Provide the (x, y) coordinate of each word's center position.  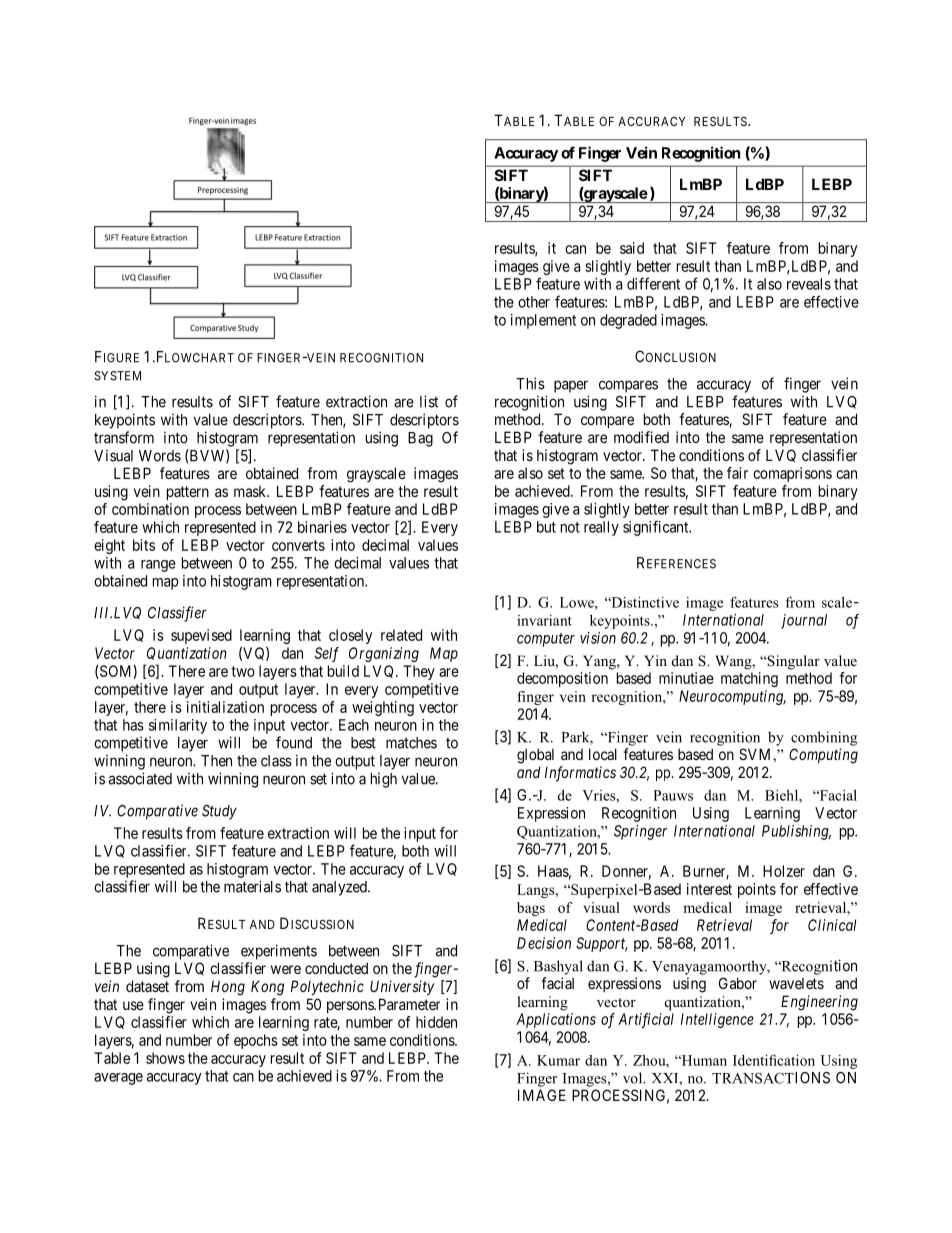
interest (709, 889)
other (534, 302)
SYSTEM (117, 376)
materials (252, 886)
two (243, 671)
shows (165, 1058)
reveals (809, 284)
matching (749, 679)
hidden (436, 1022)
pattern (188, 493)
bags (531, 909)
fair (737, 473)
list (429, 401)
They (419, 672)
